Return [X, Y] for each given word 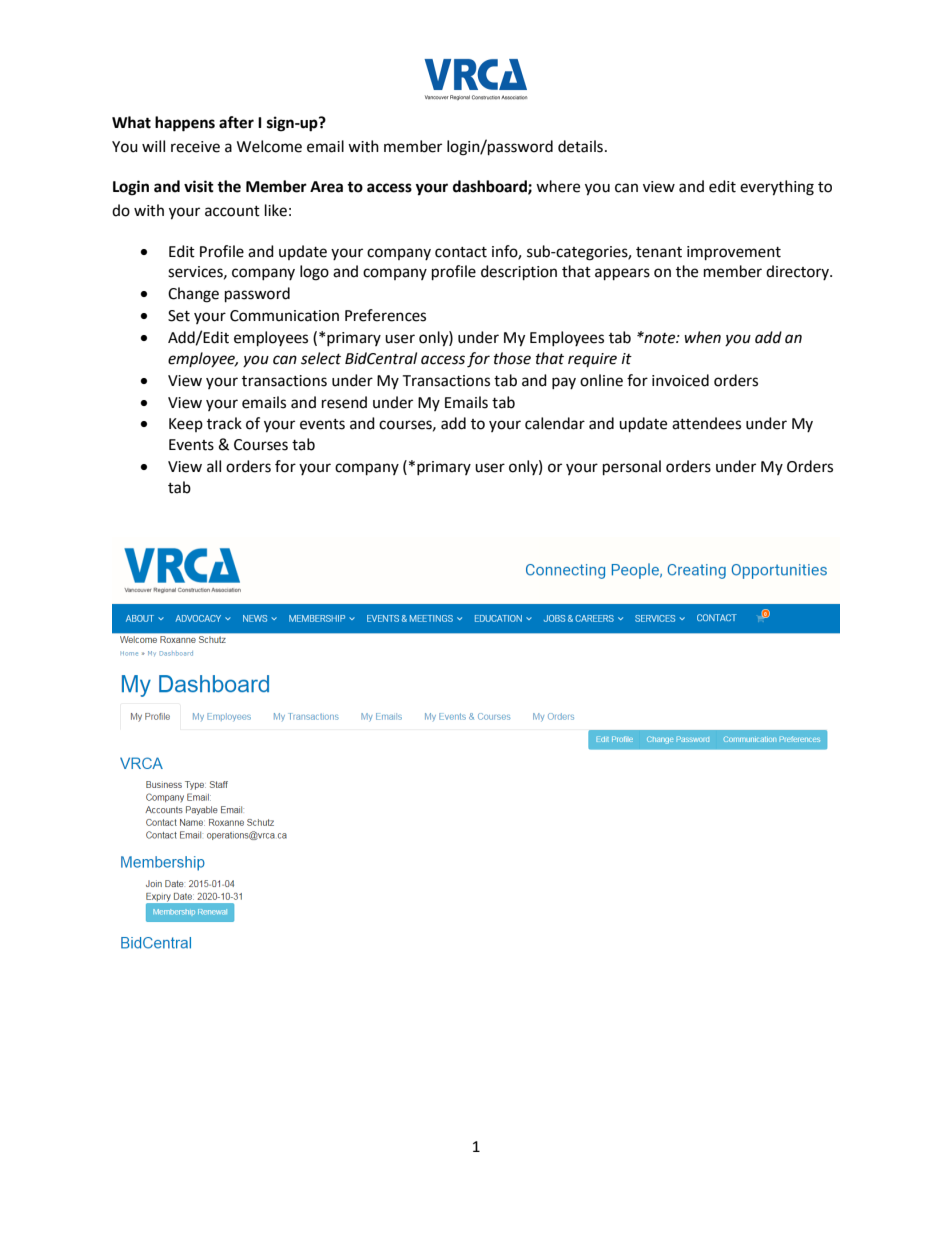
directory [798, 272]
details [580, 146]
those [512, 358]
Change [193, 295]
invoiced [680, 380]
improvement [734, 253]
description [519, 273]
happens [185, 124]
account [232, 211]
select [321, 358]
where [558, 186]
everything [777, 188]
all [214, 466]
